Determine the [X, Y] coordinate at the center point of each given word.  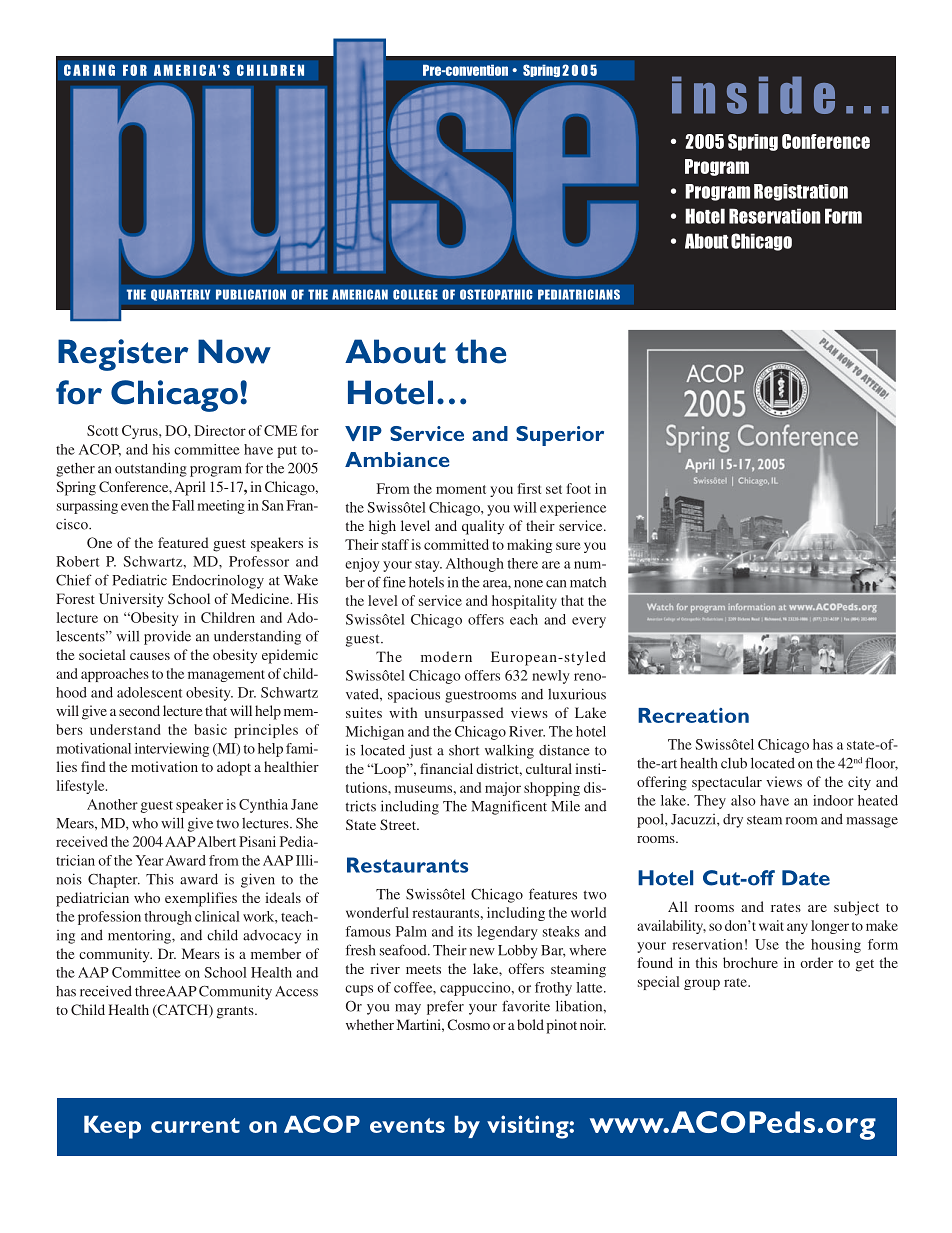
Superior [560, 436]
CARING [89, 70]
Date [806, 878]
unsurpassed [464, 714]
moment [461, 489]
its [465, 931]
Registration [801, 192]
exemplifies [201, 899]
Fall [183, 505]
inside [753, 95]
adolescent [149, 692]
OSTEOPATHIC [496, 294]
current [195, 1125]
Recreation [693, 715]
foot [579, 488]
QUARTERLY [180, 295]
